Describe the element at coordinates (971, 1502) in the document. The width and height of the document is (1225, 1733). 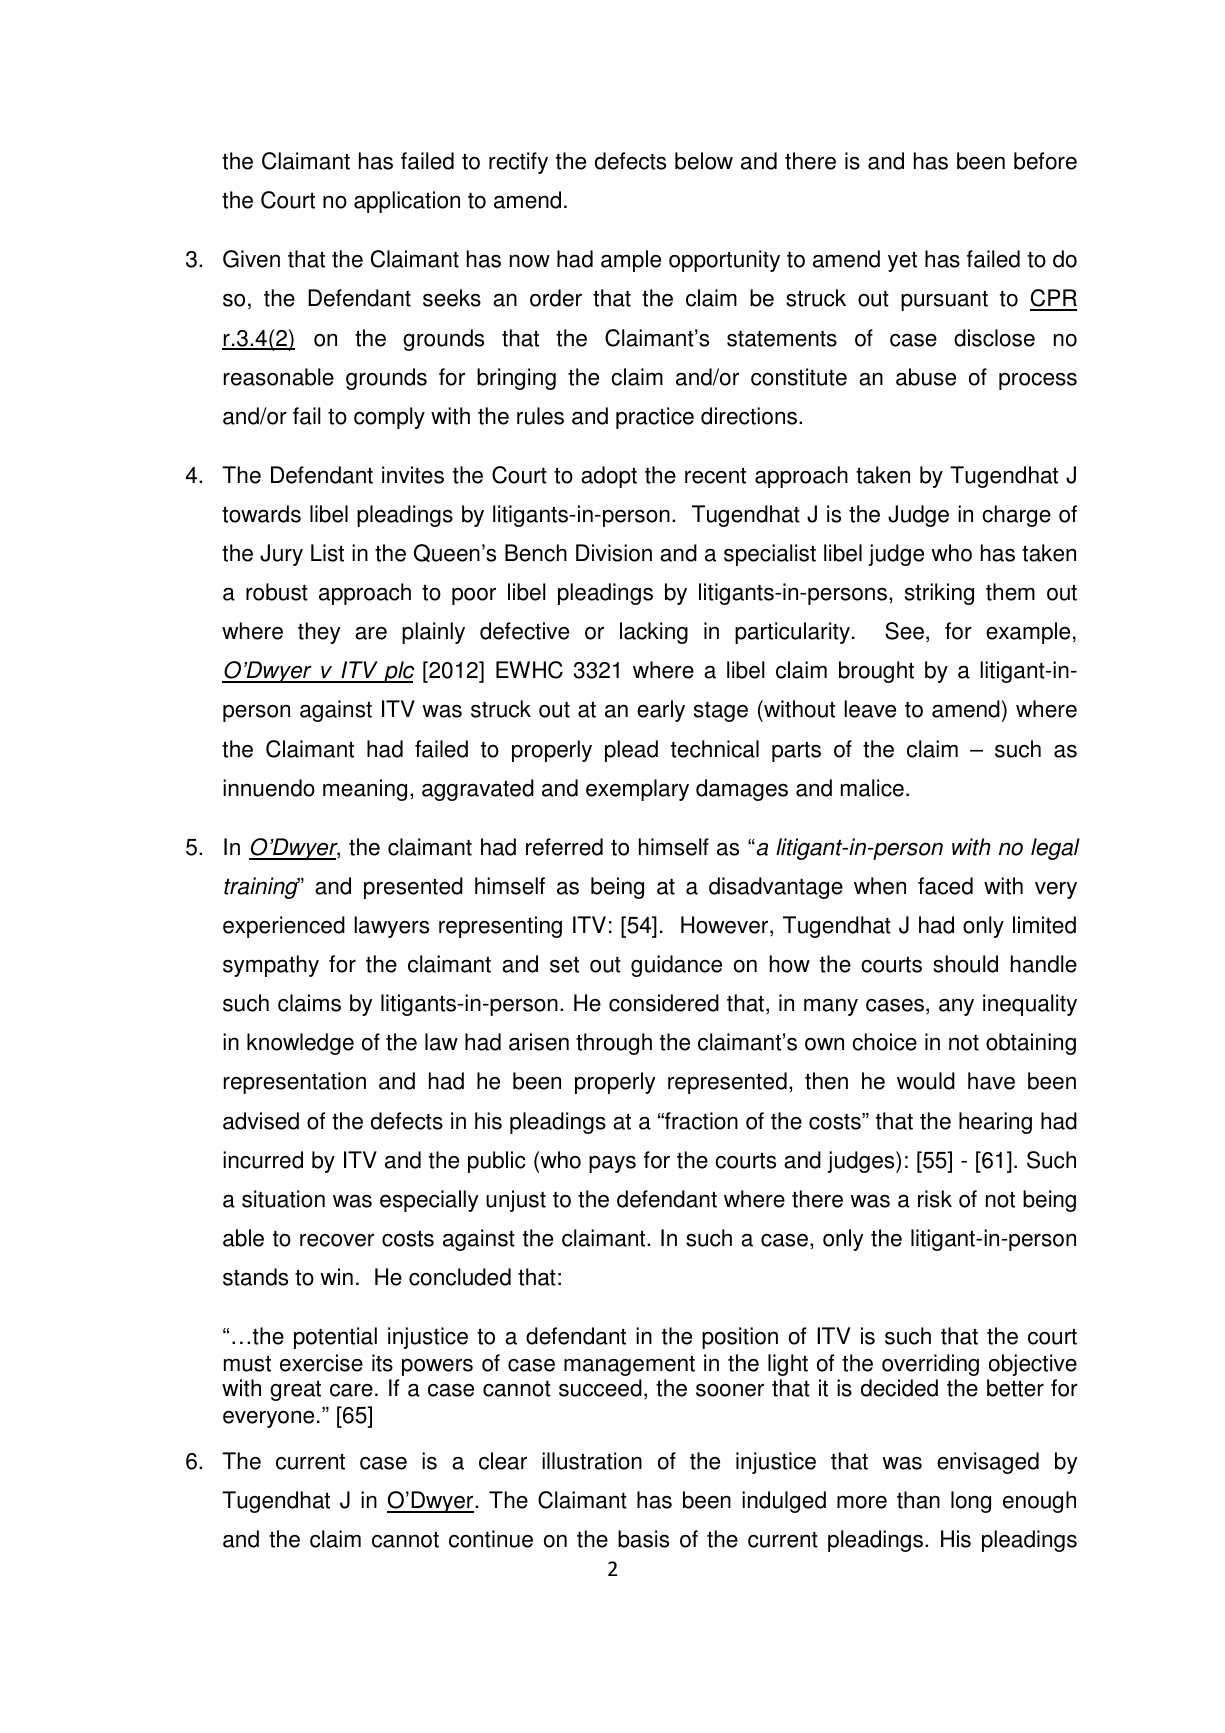
I see `long` at that location.
